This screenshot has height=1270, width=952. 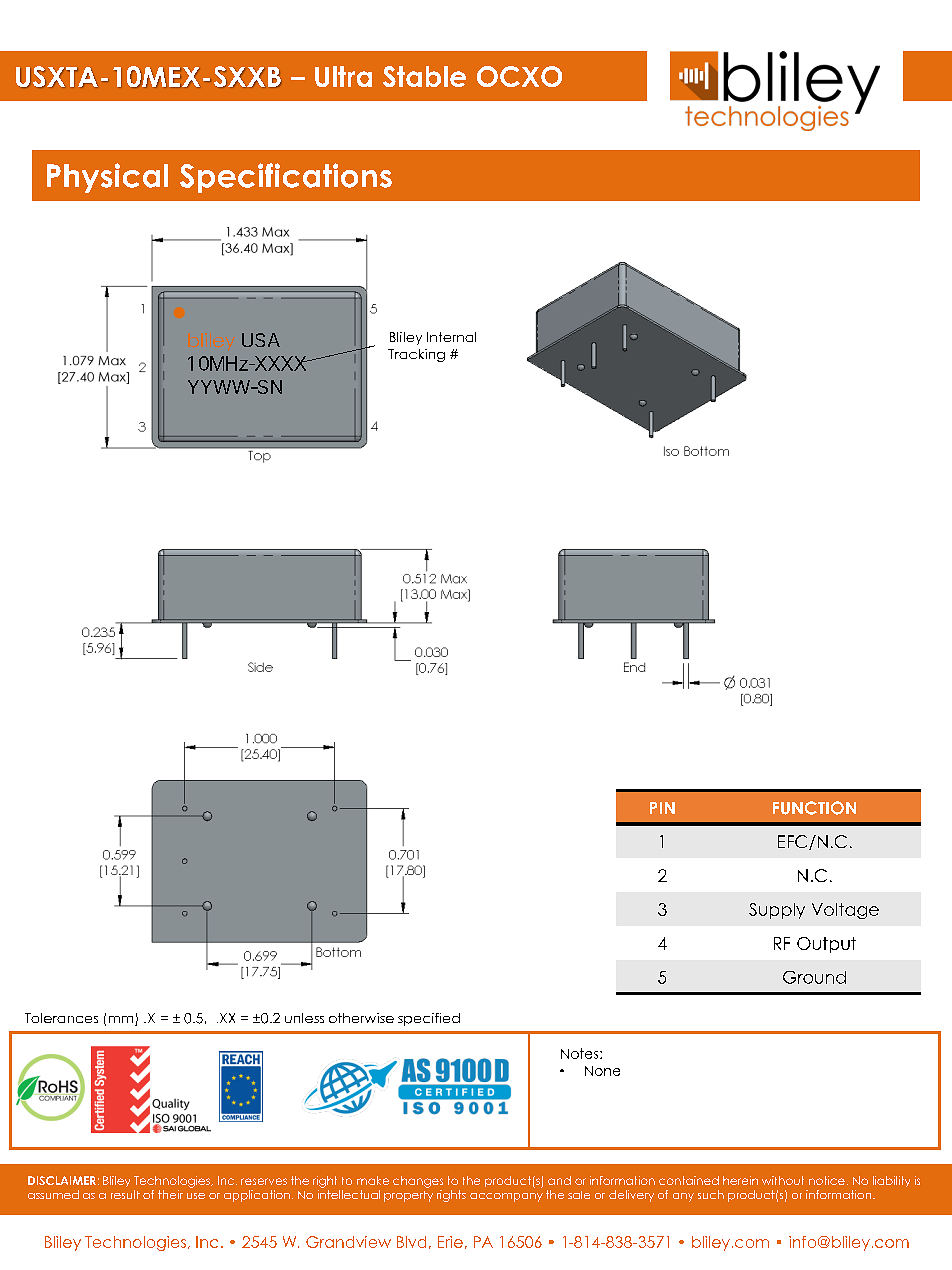 I want to click on Ultra, so click(x=343, y=76).
